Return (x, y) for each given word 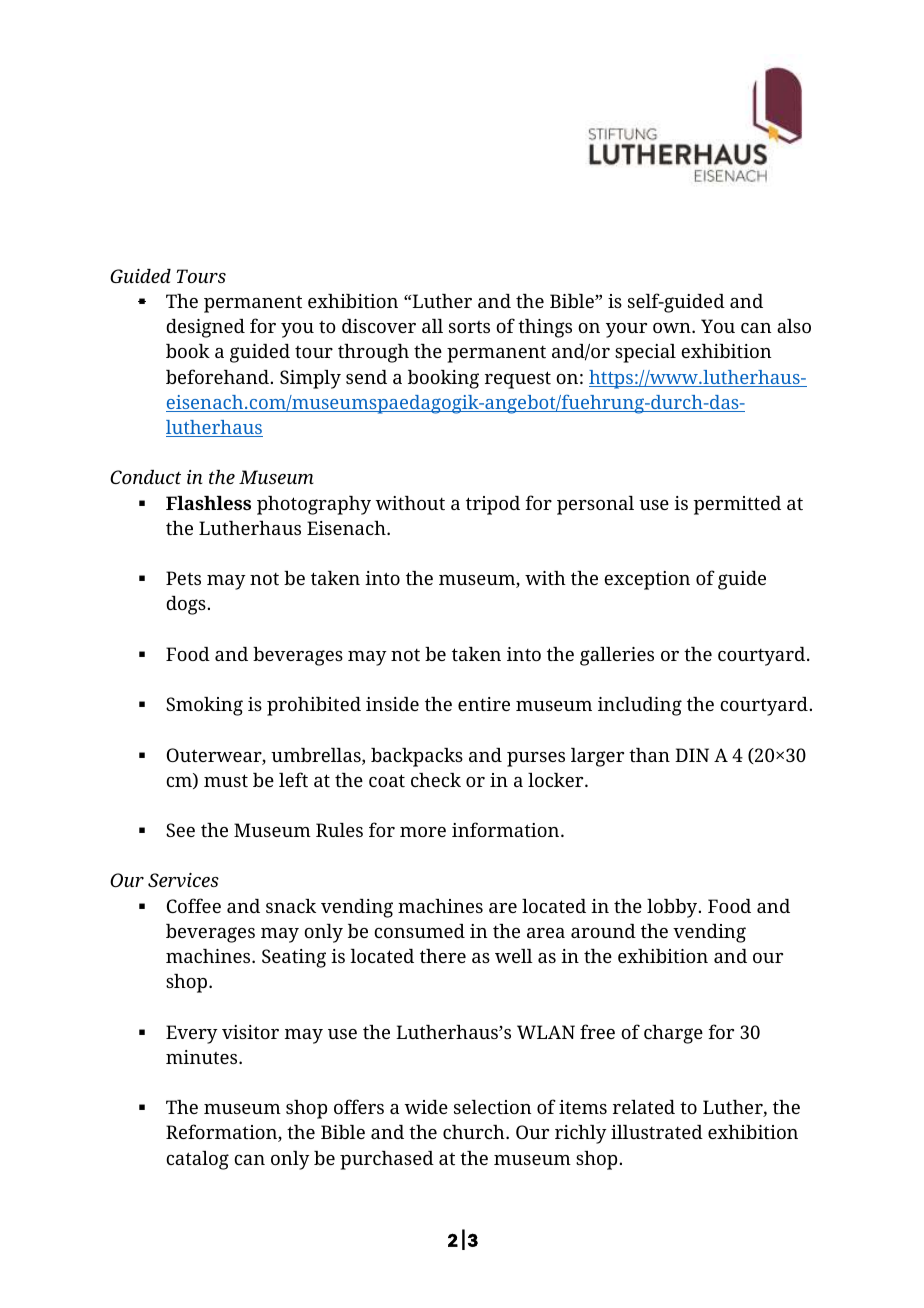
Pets (183, 578)
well (514, 956)
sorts (469, 327)
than (649, 755)
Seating (294, 958)
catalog (197, 1160)
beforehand (217, 376)
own (673, 328)
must (226, 780)
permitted (737, 505)
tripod (493, 505)
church (475, 1132)
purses (536, 759)
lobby (673, 908)
